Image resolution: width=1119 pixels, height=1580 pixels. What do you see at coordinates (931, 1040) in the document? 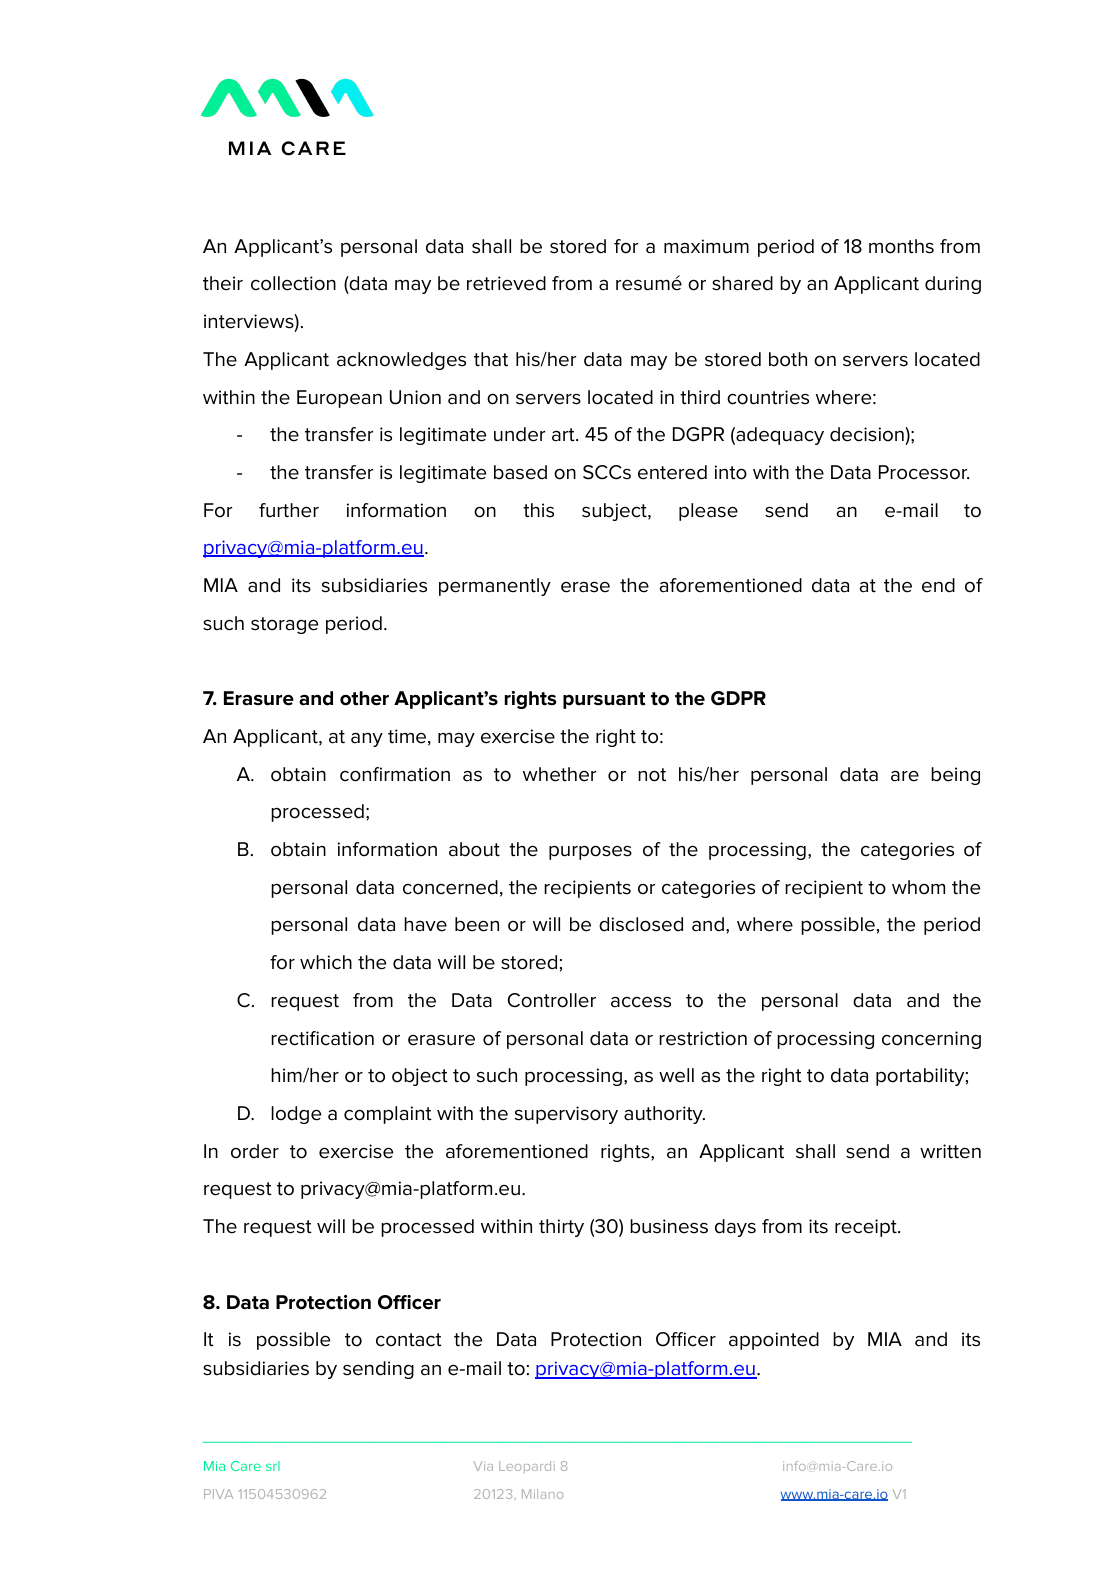
I see `concerning` at bounding box center [931, 1040].
